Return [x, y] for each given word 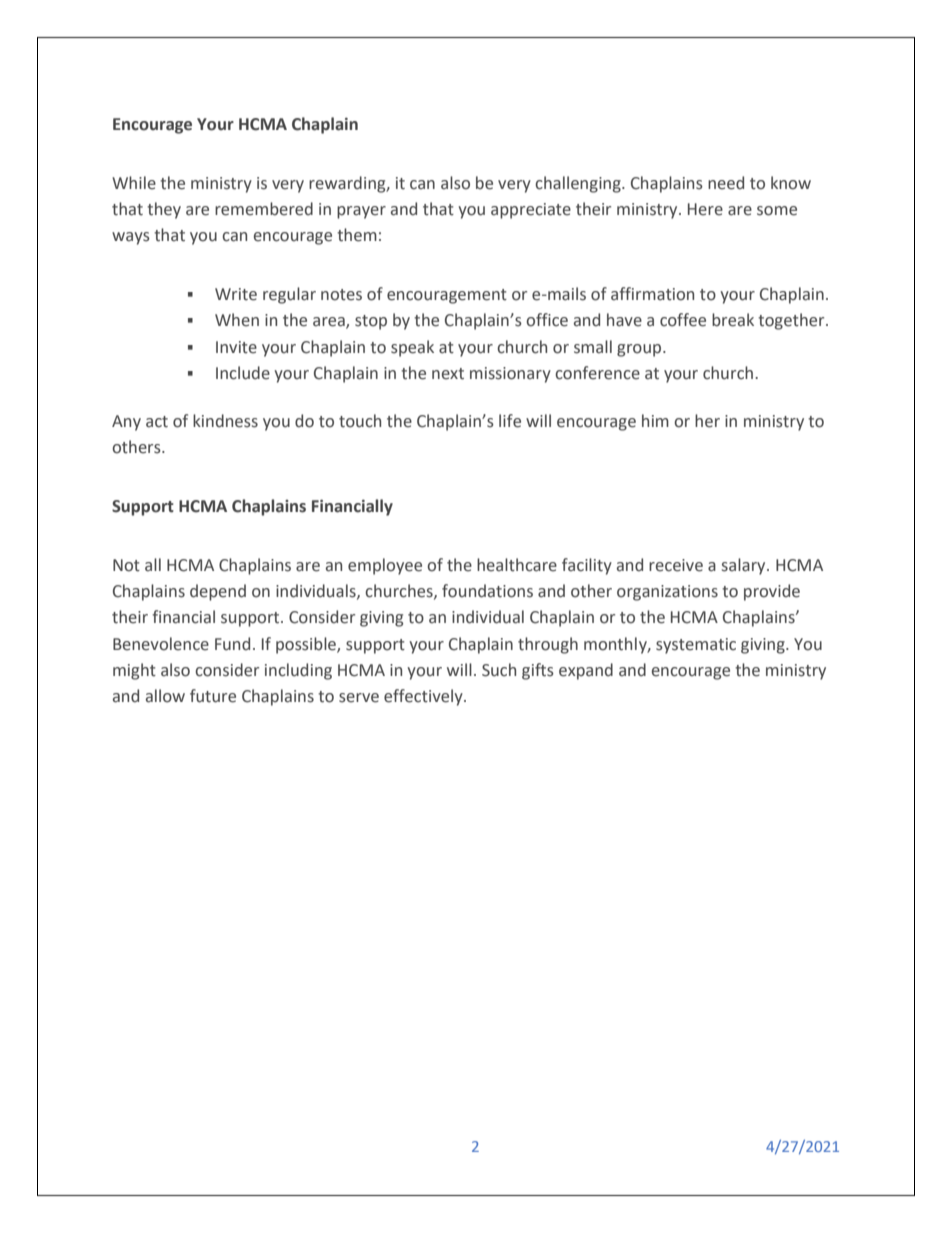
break [733, 320]
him [655, 420]
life [510, 421]
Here [705, 209]
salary [745, 566]
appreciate [531, 211]
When [237, 320]
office [547, 320]
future [213, 696]
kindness [225, 421]
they [164, 210]
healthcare [517, 565]
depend [218, 592]
